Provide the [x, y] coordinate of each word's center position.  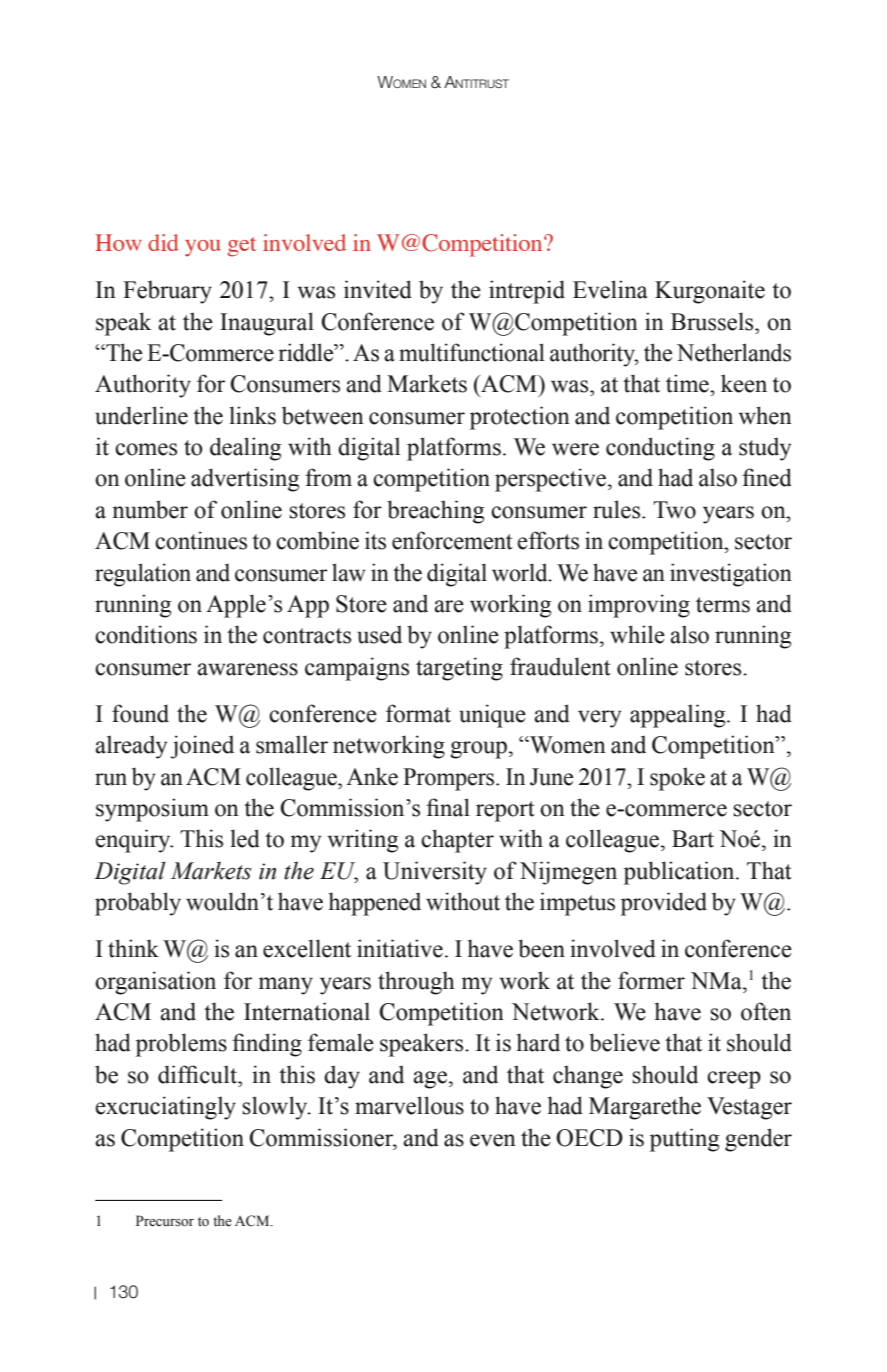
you [203, 248]
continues [201, 540]
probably [138, 904]
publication [680, 873]
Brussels [713, 321]
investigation [731, 575]
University [435, 873]
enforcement [452, 540]
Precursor [165, 1221]
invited [378, 289]
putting [684, 1140]
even [493, 1140]
